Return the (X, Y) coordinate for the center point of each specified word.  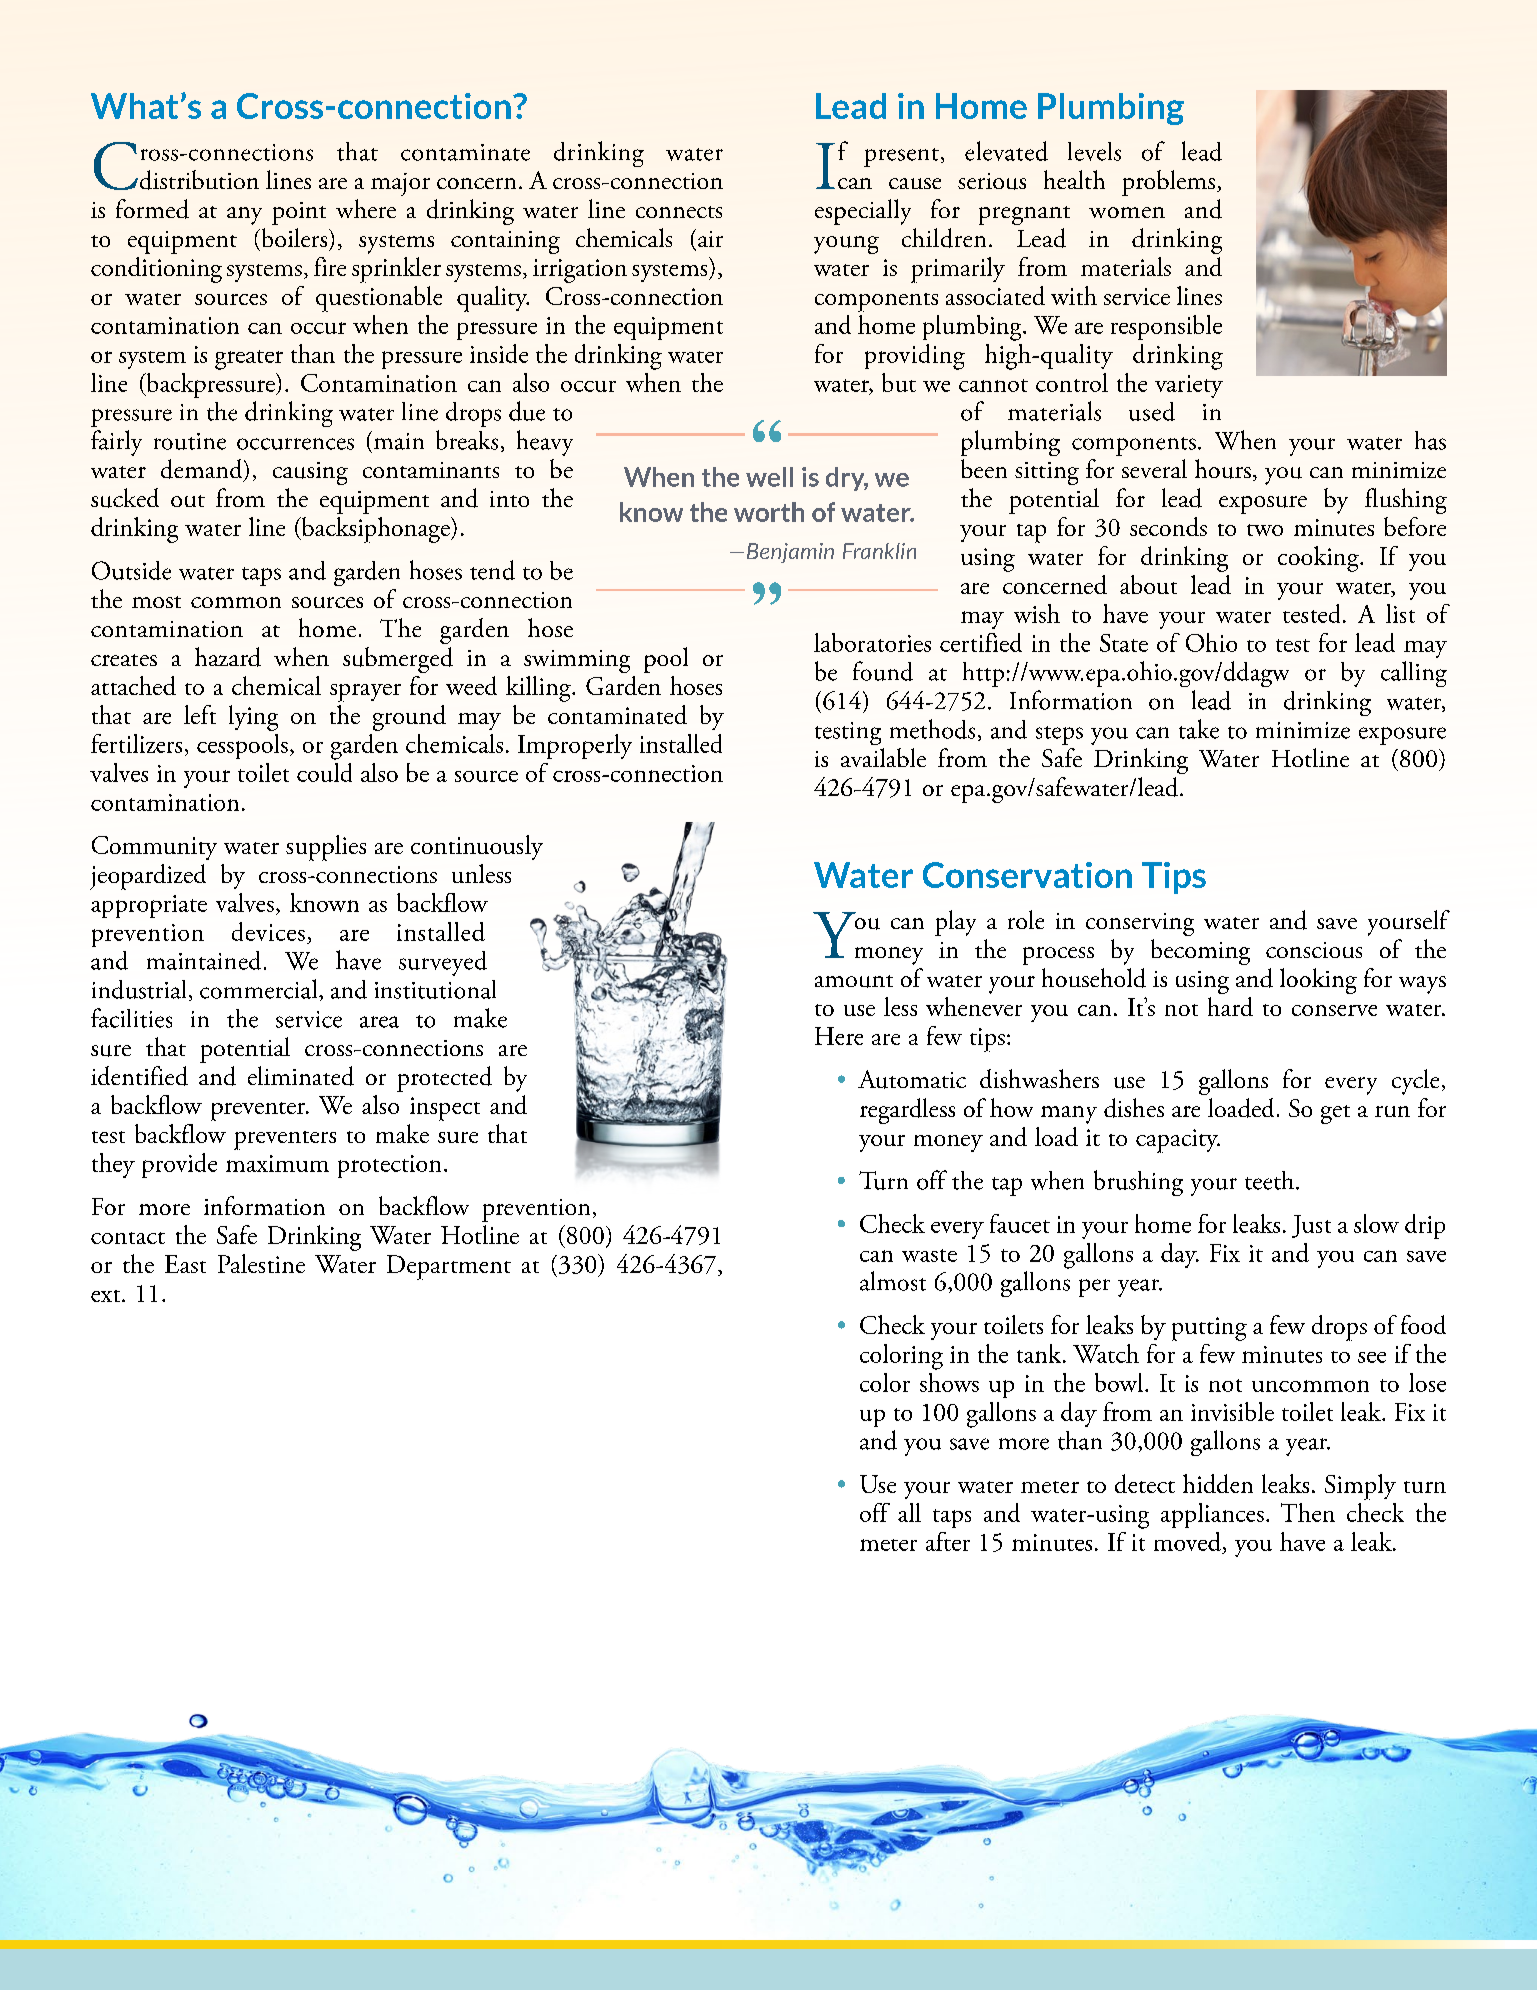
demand (203, 470)
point (299, 213)
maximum (277, 1163)
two (1265, 530)
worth (769, 512)
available (883, 757)
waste (929, 1255)
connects (679, 212)
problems (1170, 183)
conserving (1140, 924)
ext (107, 1296)
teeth (1271, 1180)
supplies (326, 848)
